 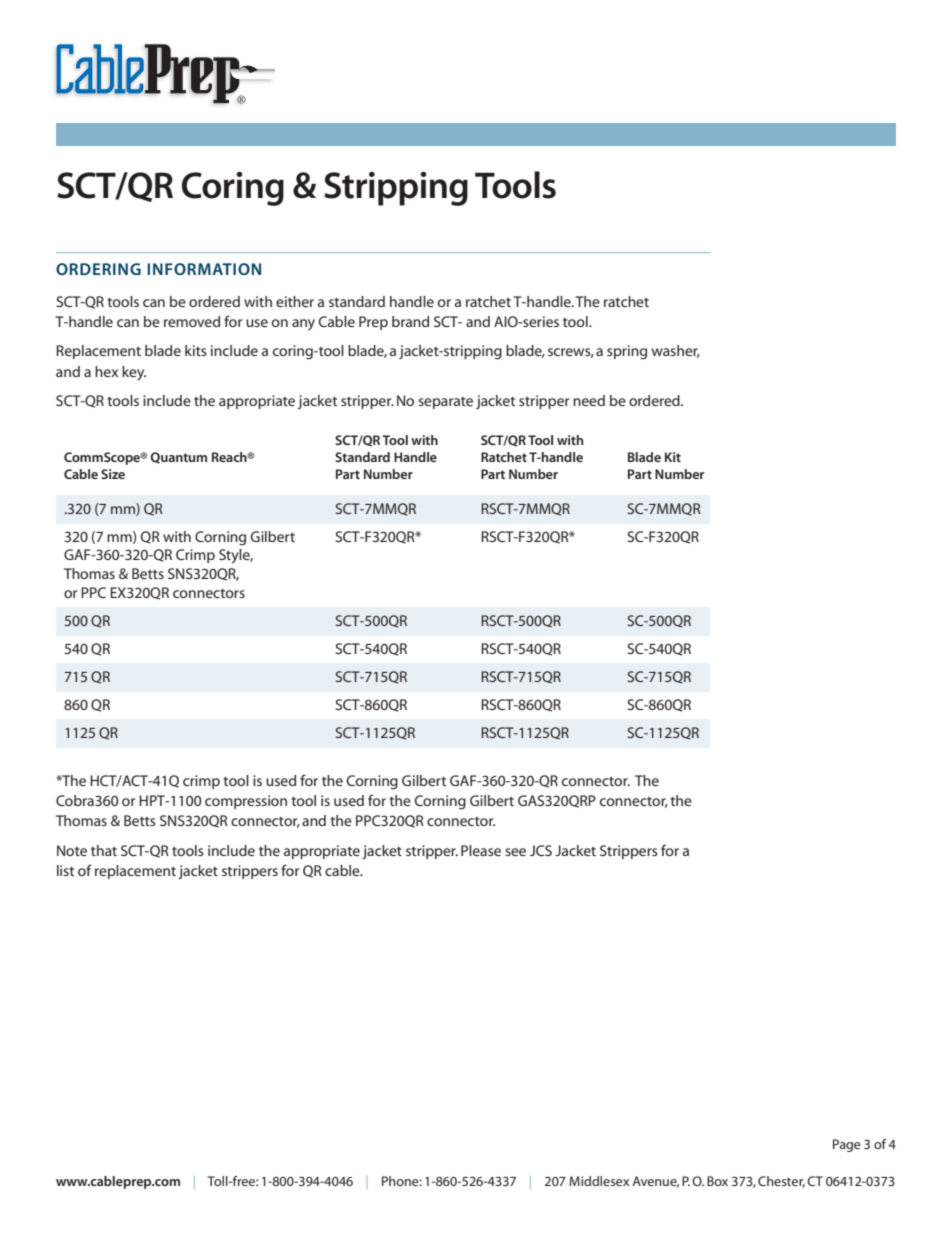 I want to click on Page, so click(x=847, y=1145).
